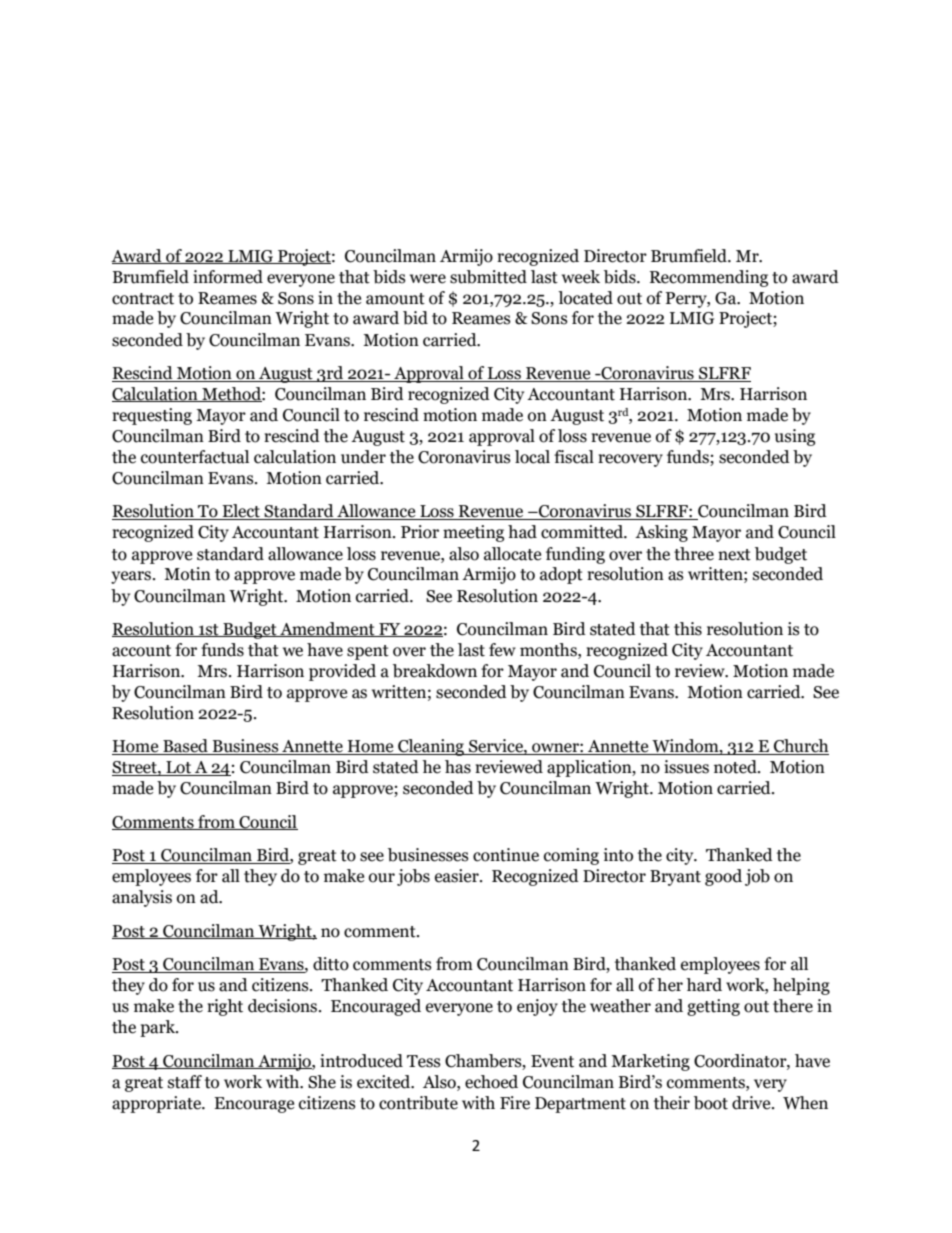 This screenshot has height=1233, width=952. What do you see at coordinates (241, 512) in the screenshot?
I see `Elect` at bounding box center [241, 512].
